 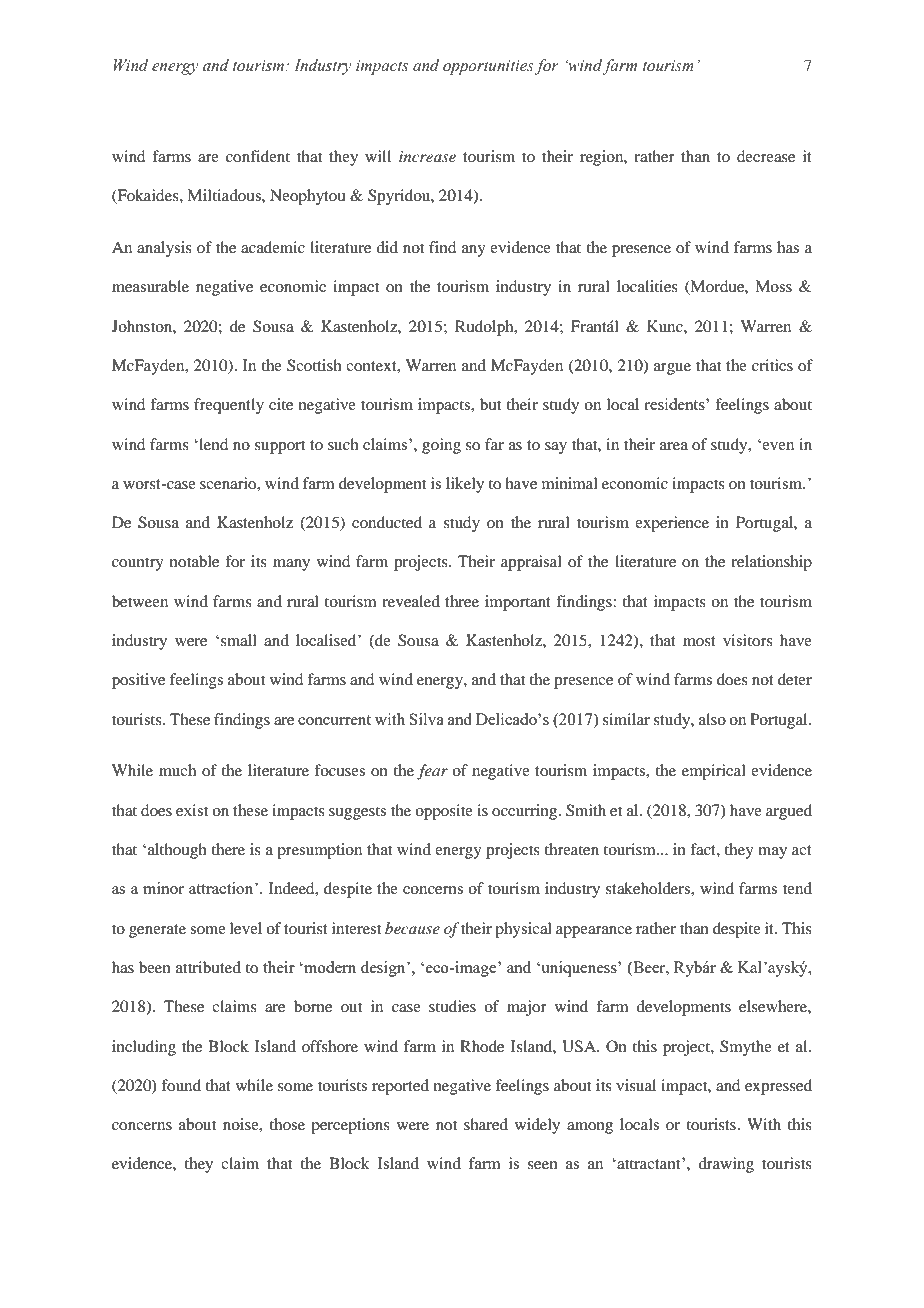 I want to click on area, so click(x=674, y=446).
